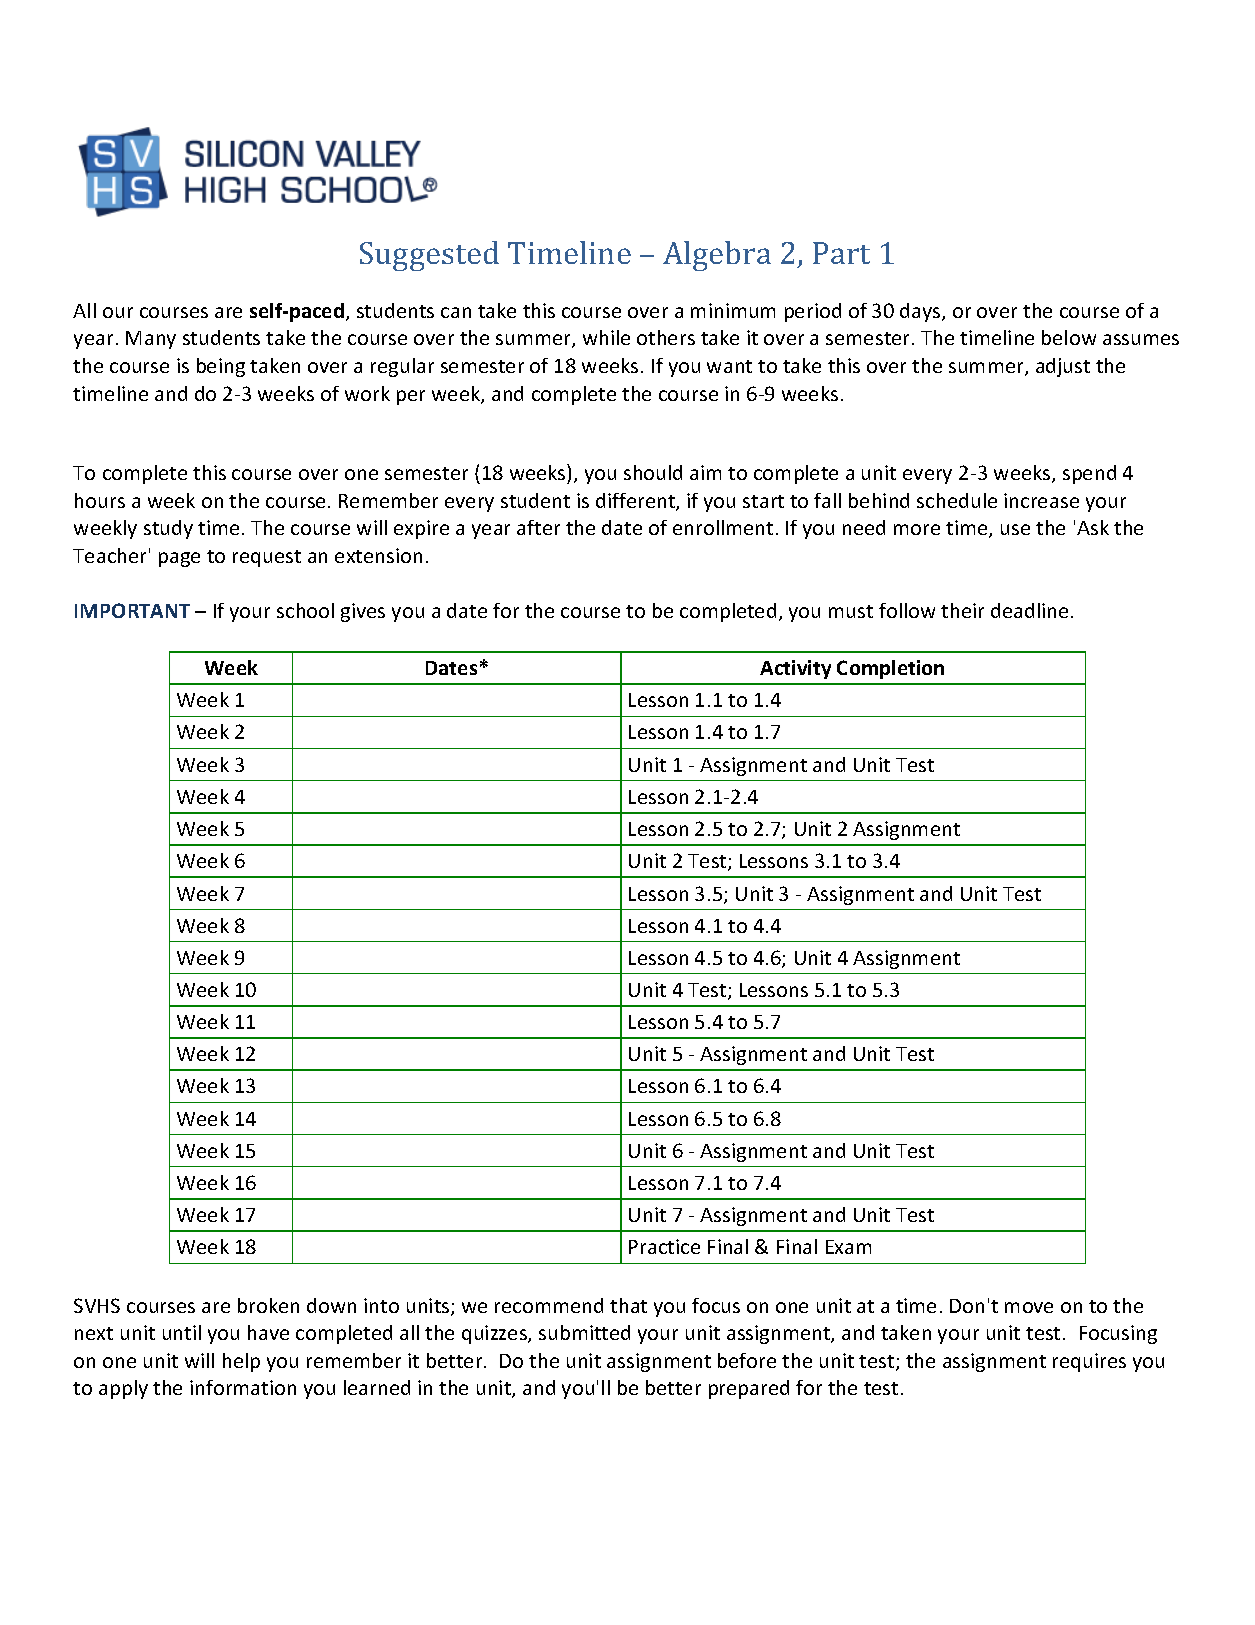 The height and width of the document is (1625, 1255). What do you see at coordinates (268, 1305) in the document?
I see `broken` at bounding box center [268, 1305].
